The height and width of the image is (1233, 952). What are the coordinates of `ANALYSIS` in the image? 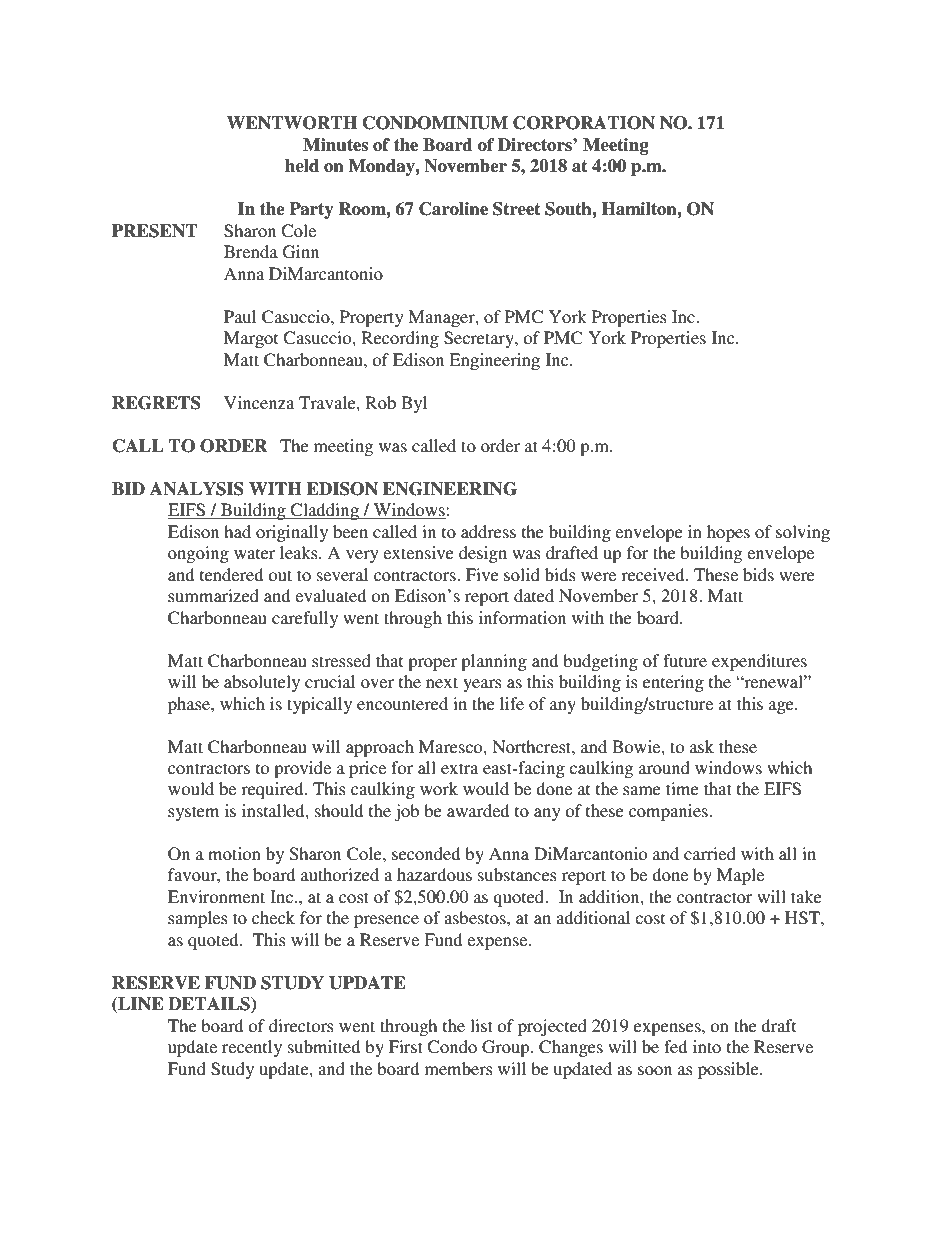 It's located at (197, 489).
